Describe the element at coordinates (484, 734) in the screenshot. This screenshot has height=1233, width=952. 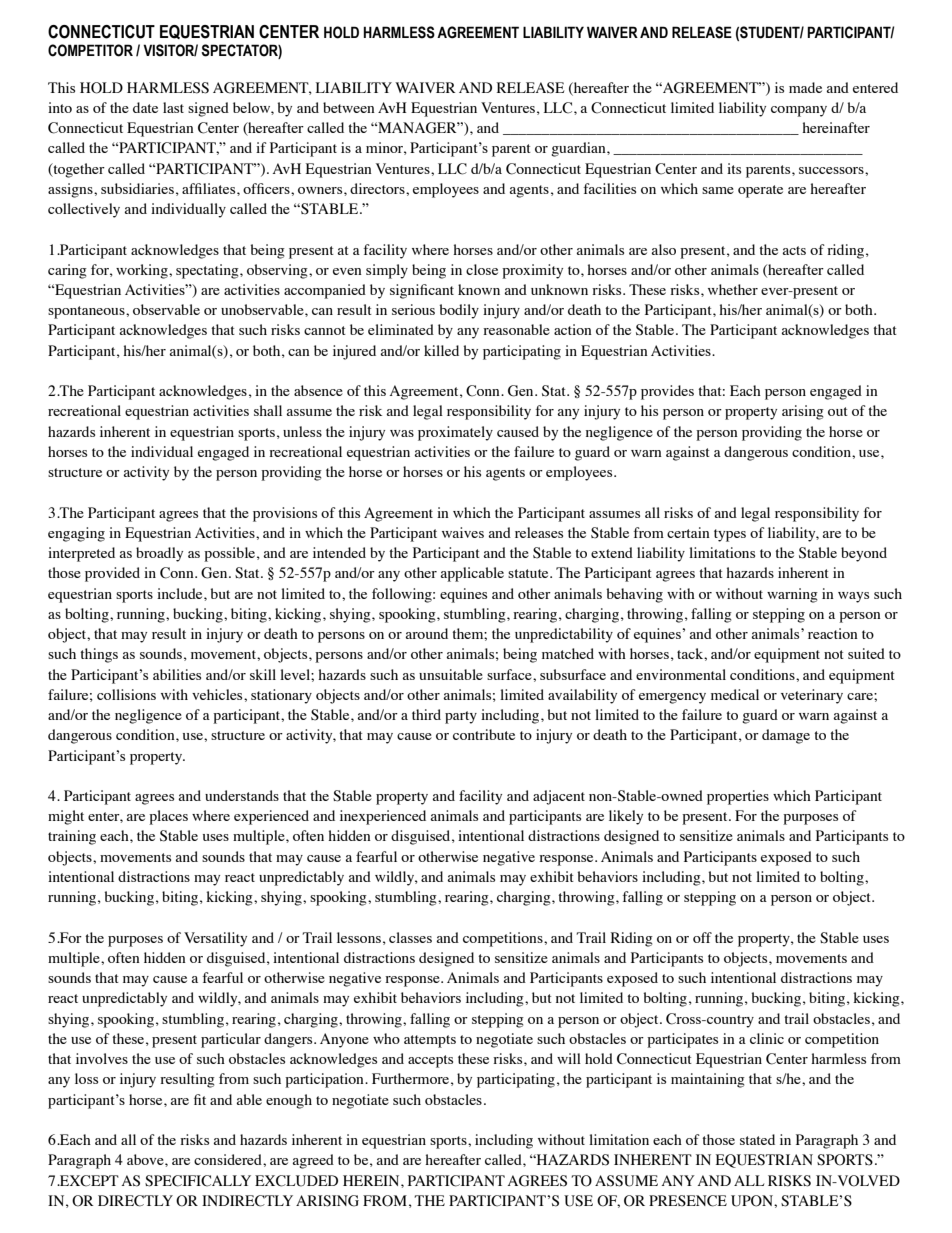
I see `contribute` at that location.
